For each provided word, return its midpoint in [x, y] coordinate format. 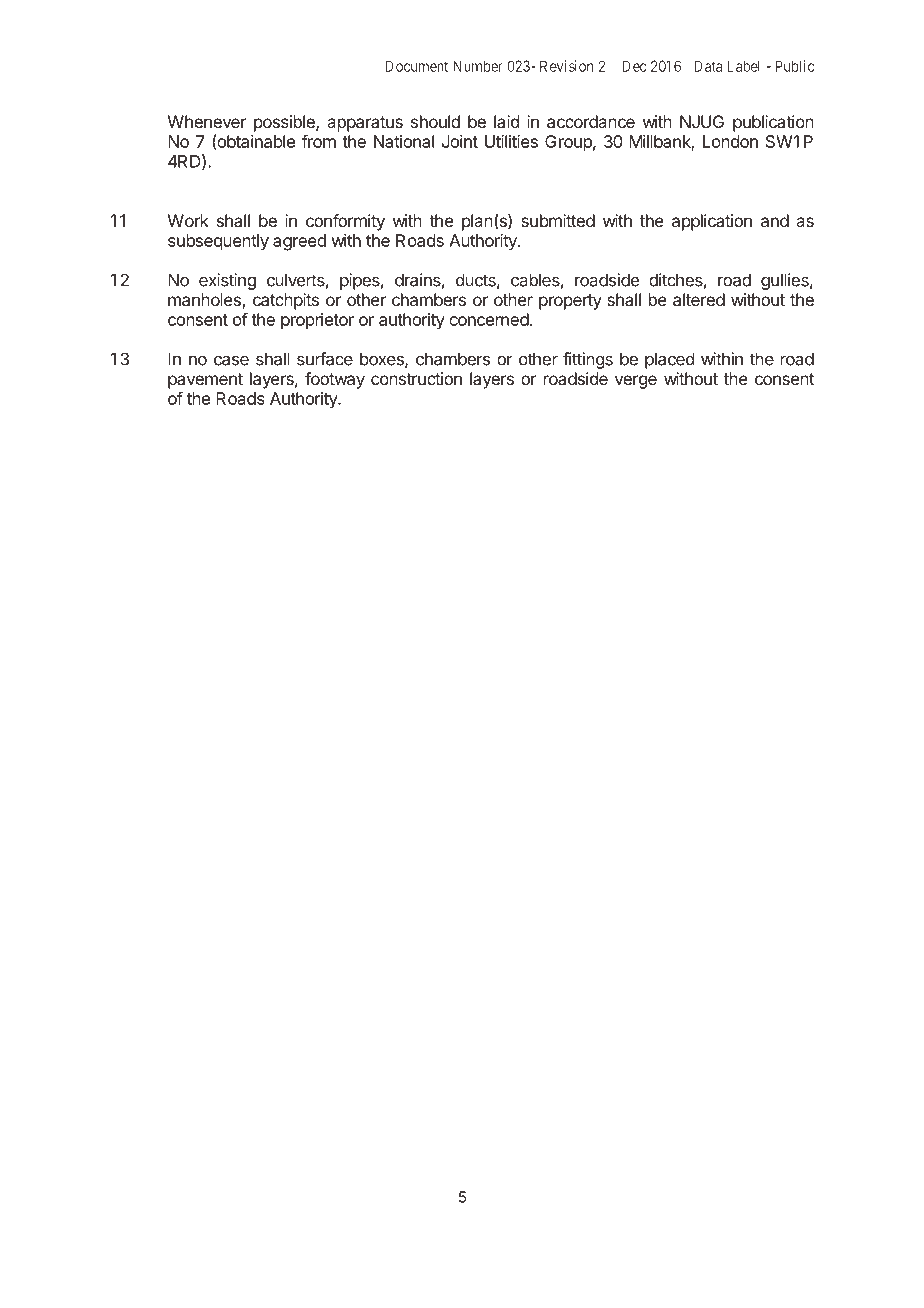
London [730, 141]
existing [227, 281]
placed [669, 360]
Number [477, 66]
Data [708, 66]
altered [699, 299]
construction [416, 378]
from [319, 141]
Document [416, 66]
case [231, 360]
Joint [460, 141]
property [570, 302]
